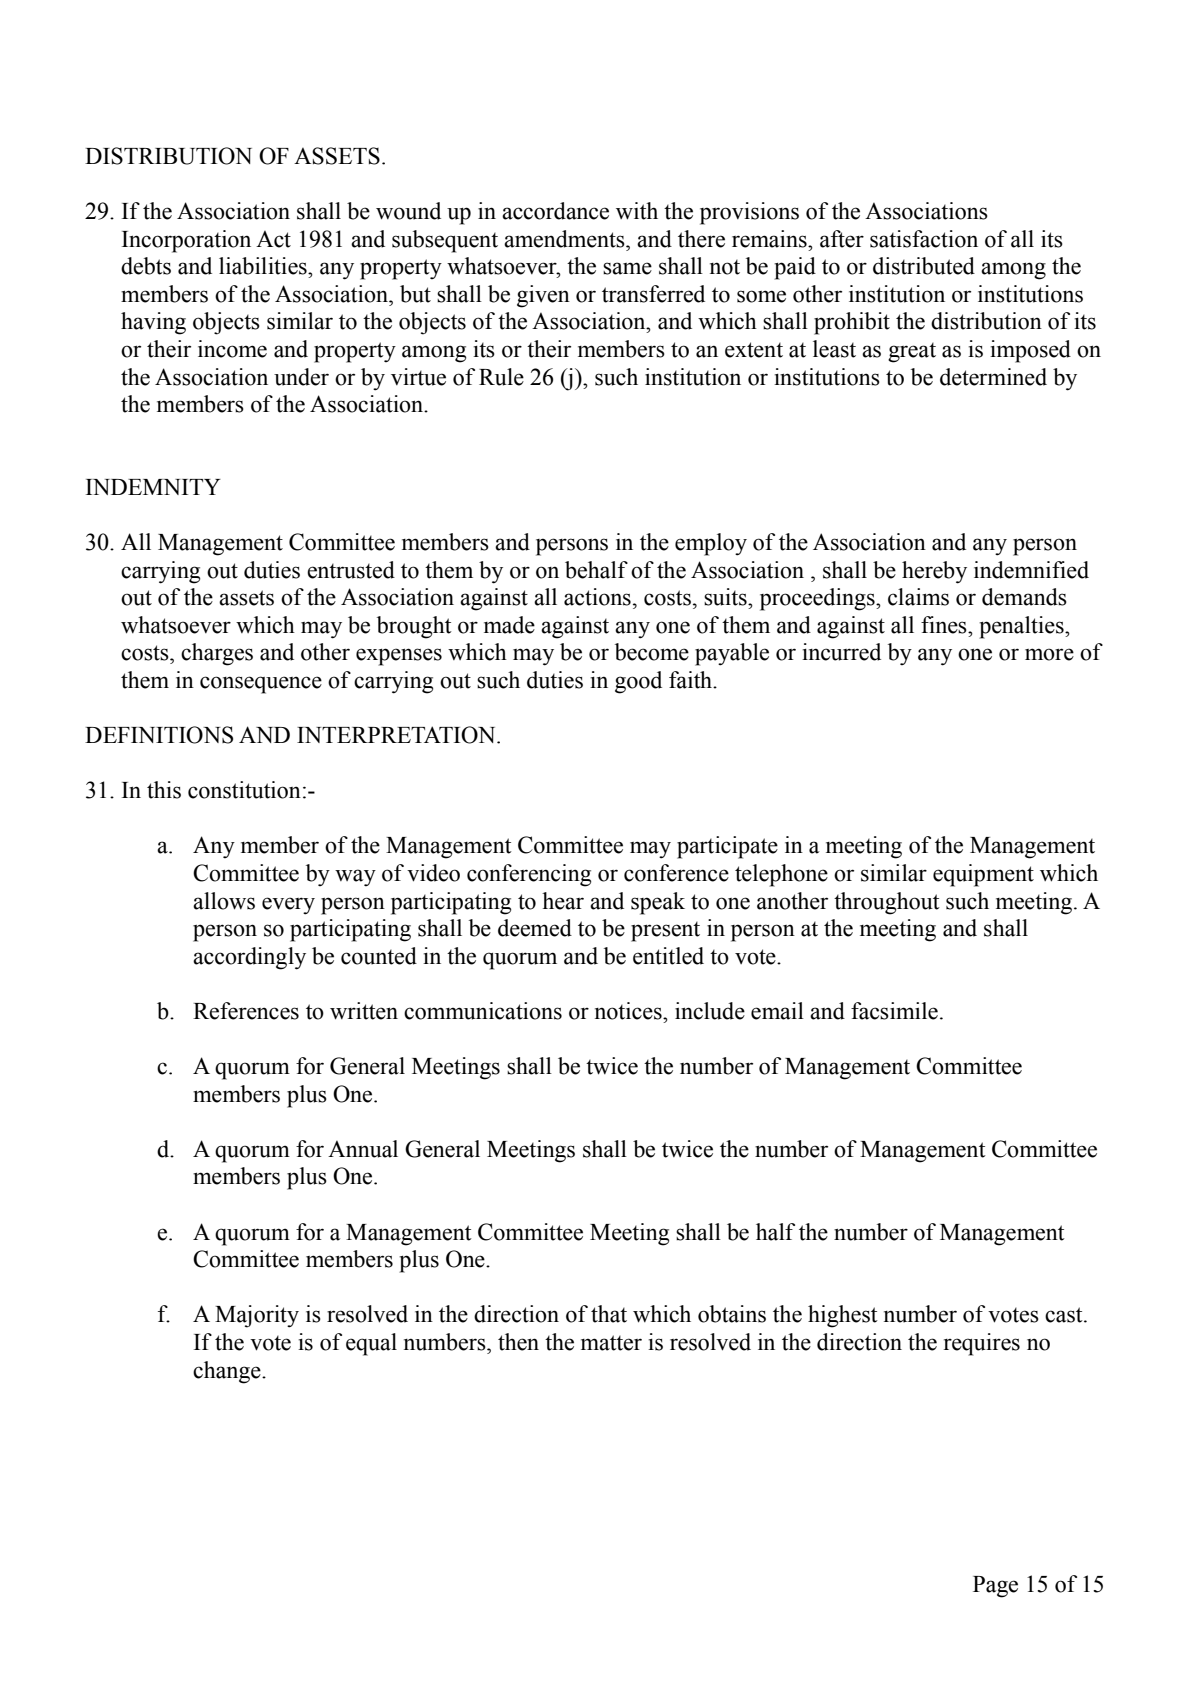 The height and width of the screenshot is (1683, 1189). Describe the element at coordinates (627, 268) in the screenshot. I see `same` at that location.
